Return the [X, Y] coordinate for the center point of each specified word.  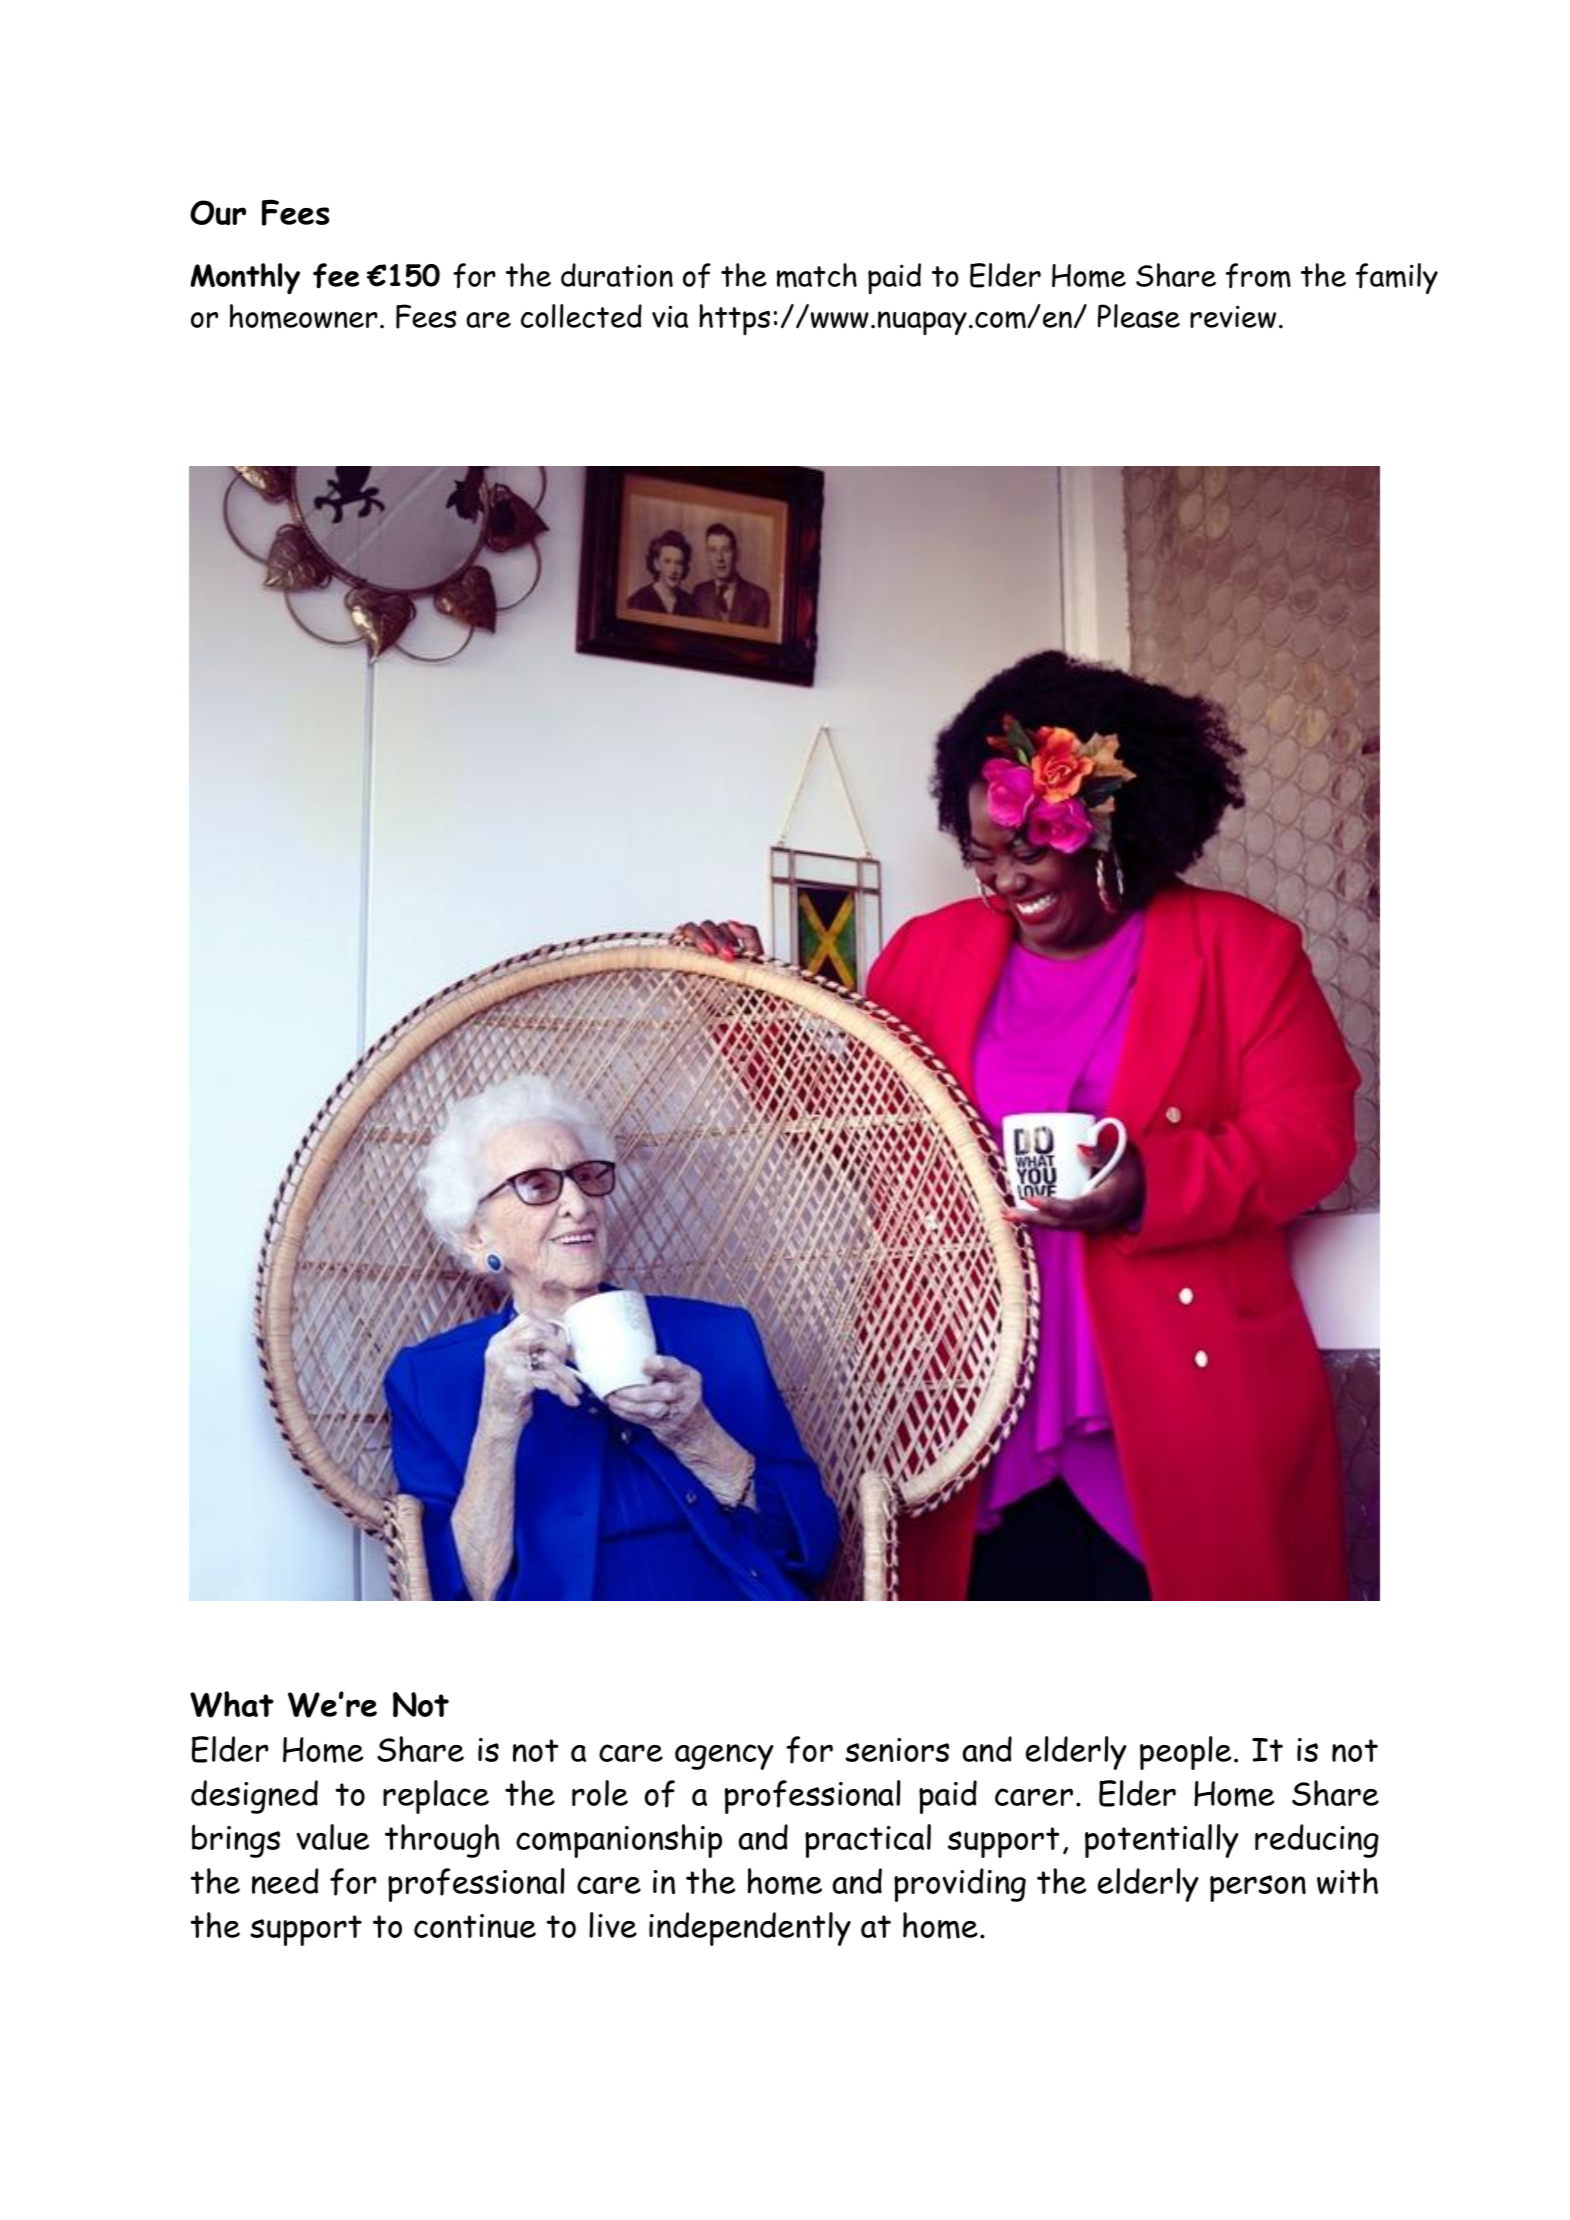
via [670, 316]
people [1185, 1753]
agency [724, 1757]
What [232, 1704]
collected [581, 316]
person [1258, 1888]
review [1233, 316]
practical [868, 1841]
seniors [897, 1750]
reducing [1317, 1841]
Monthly [245, 279]
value [332, 1837]
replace [436, 1797]
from [1258, 276]
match [817, 275]
